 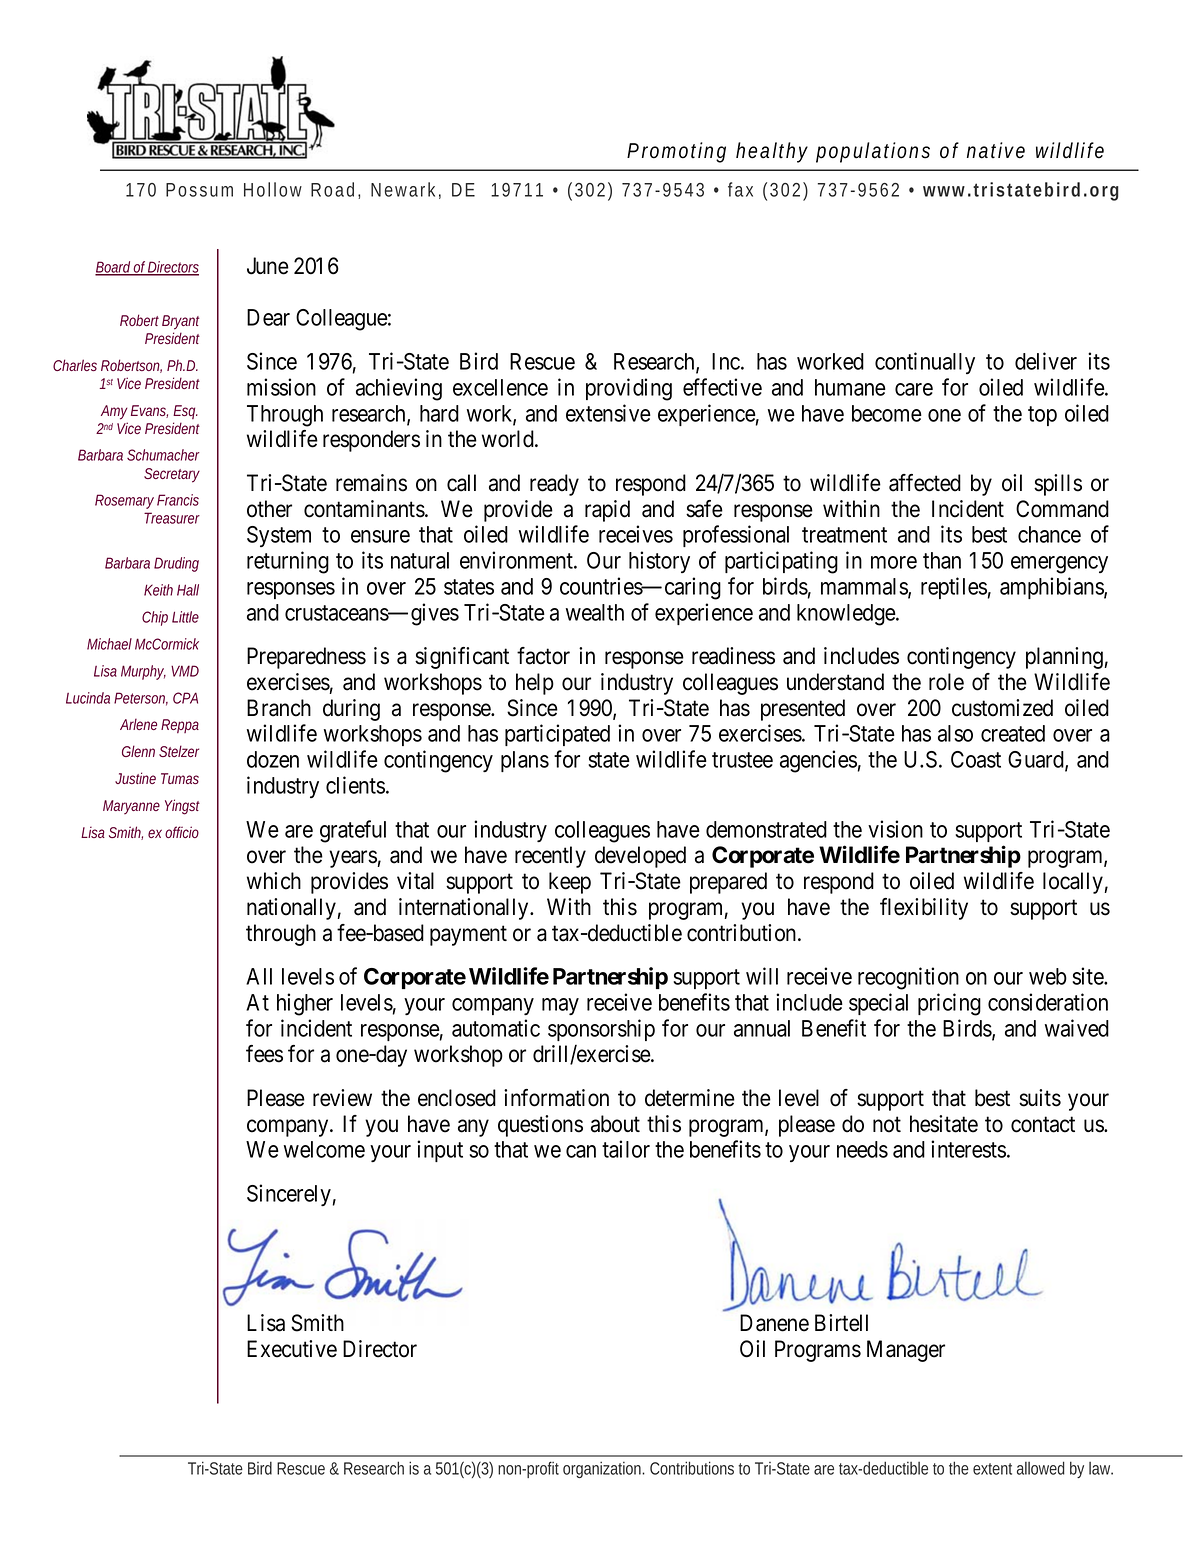 I want to click on fees, so click(x=264, y=1054).
